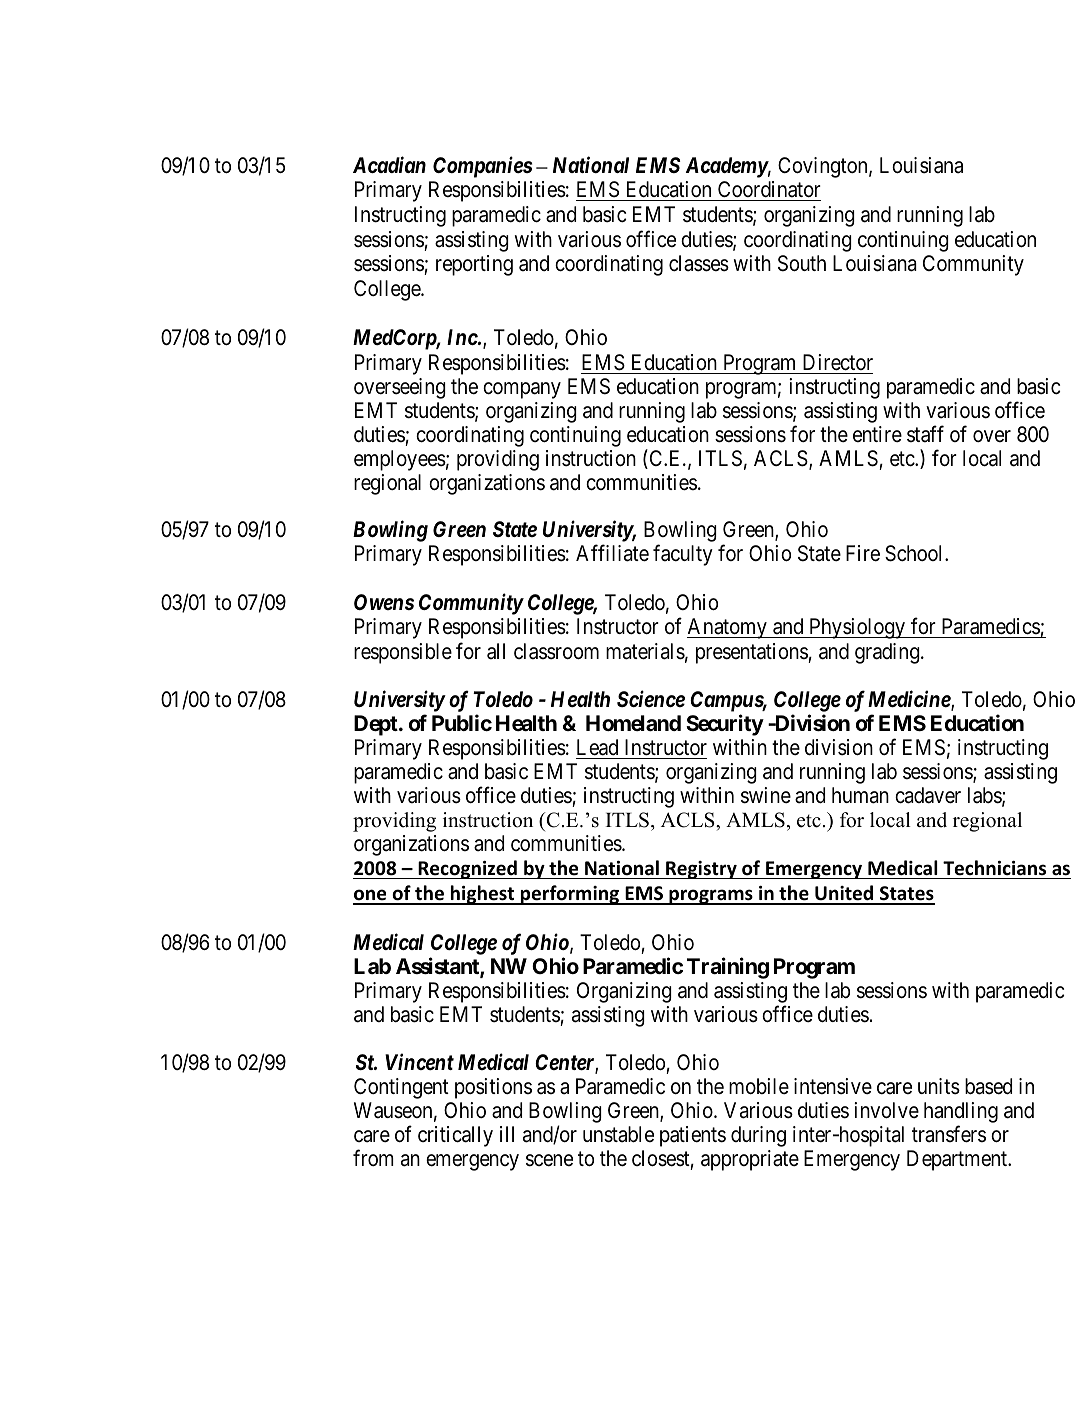 The height and width of the screenshot is (1414, 1092). What do you see at coordinates (483, 167) in the screenshot?
I see `Companies` at bounding box center [483, 167].
